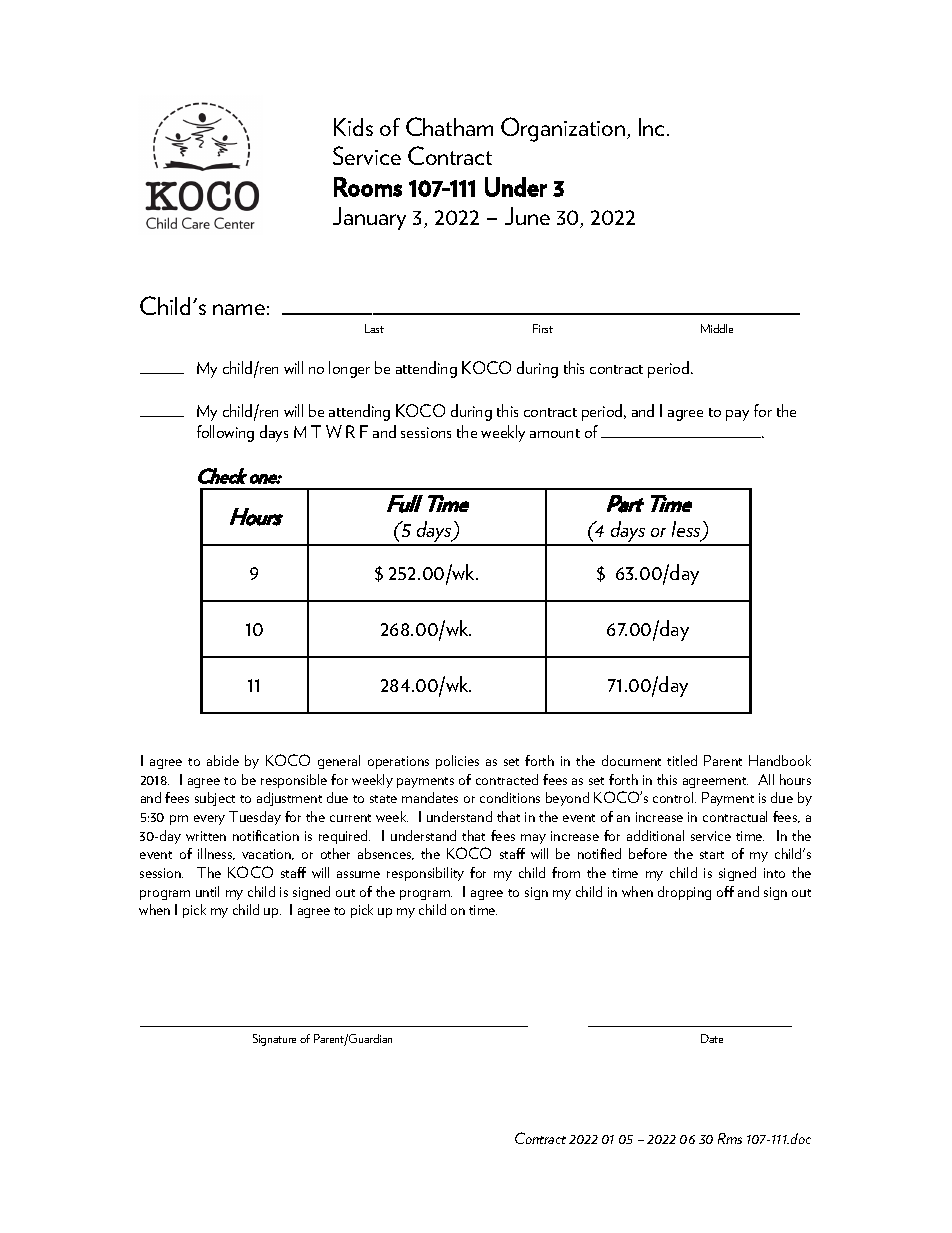  I want to click on following, so click(225, 433).
